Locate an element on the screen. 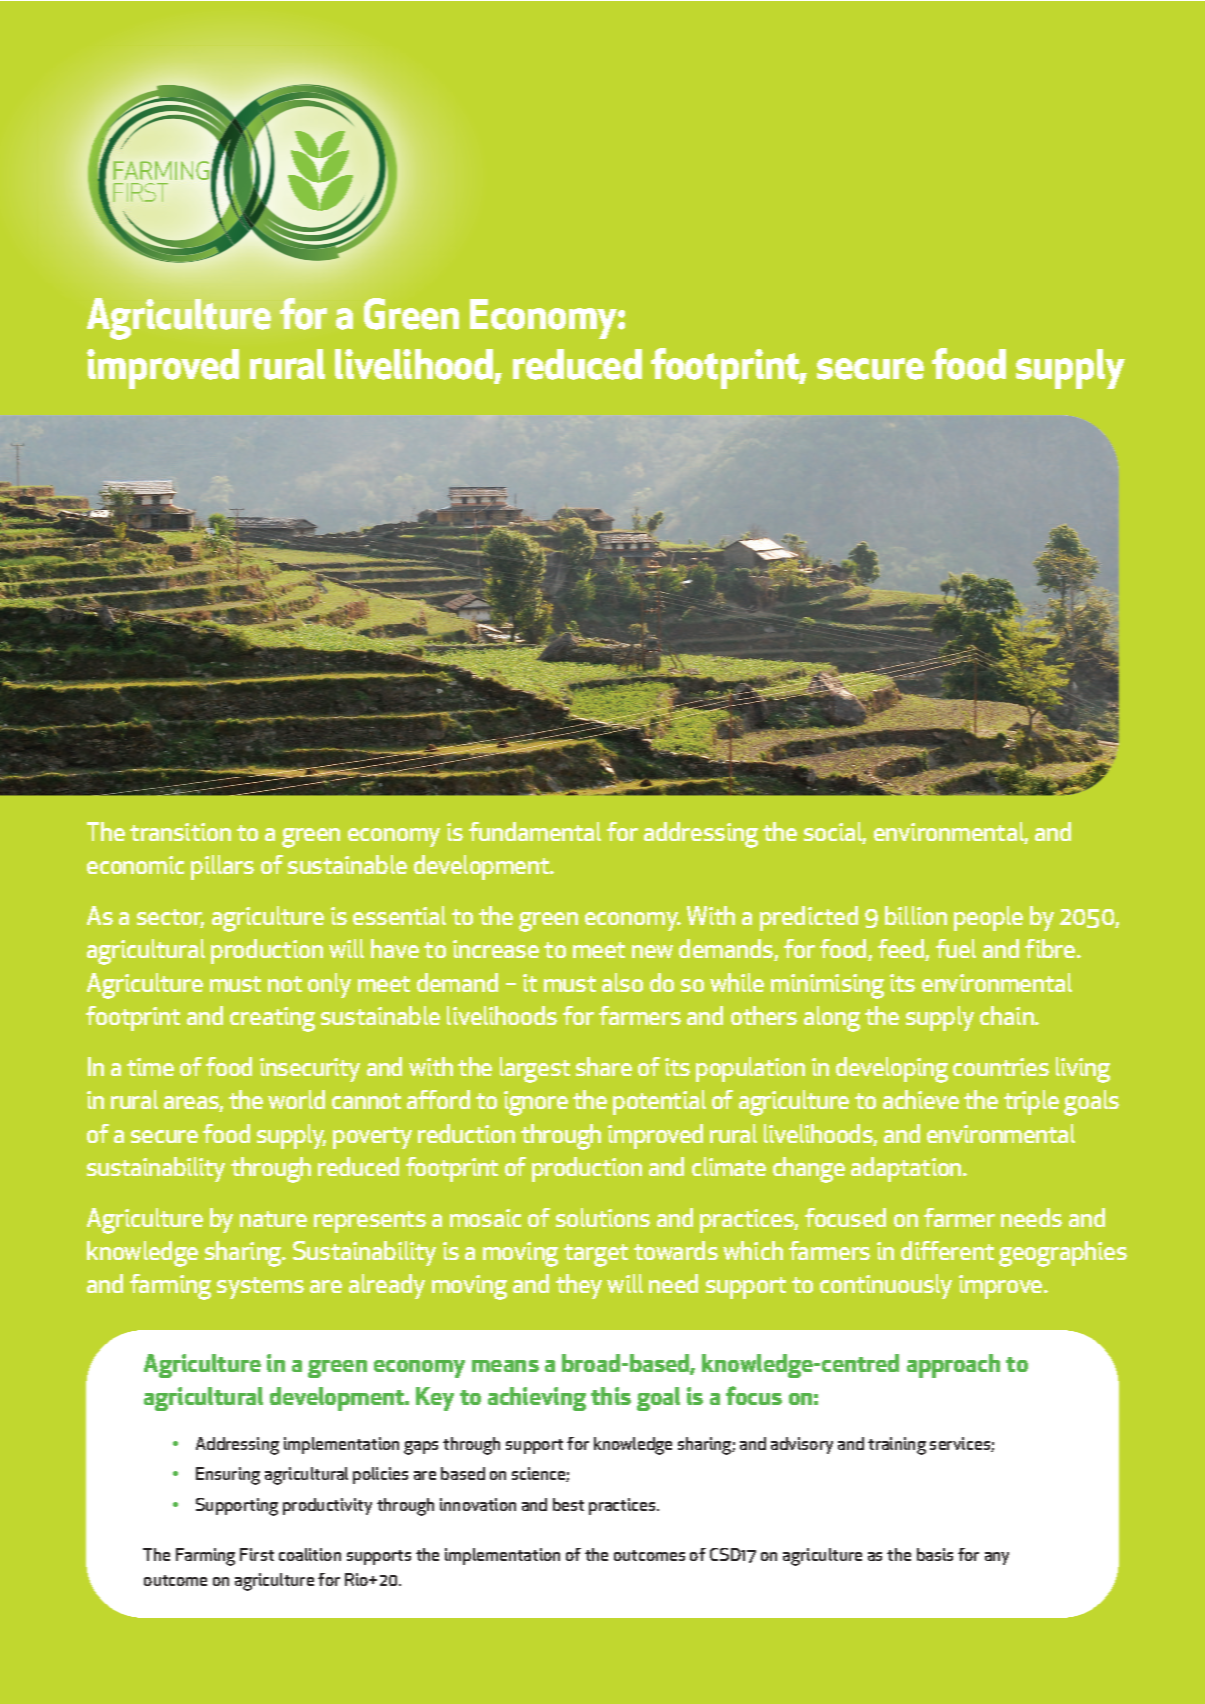  billion is located at coordinates (916, 915).
